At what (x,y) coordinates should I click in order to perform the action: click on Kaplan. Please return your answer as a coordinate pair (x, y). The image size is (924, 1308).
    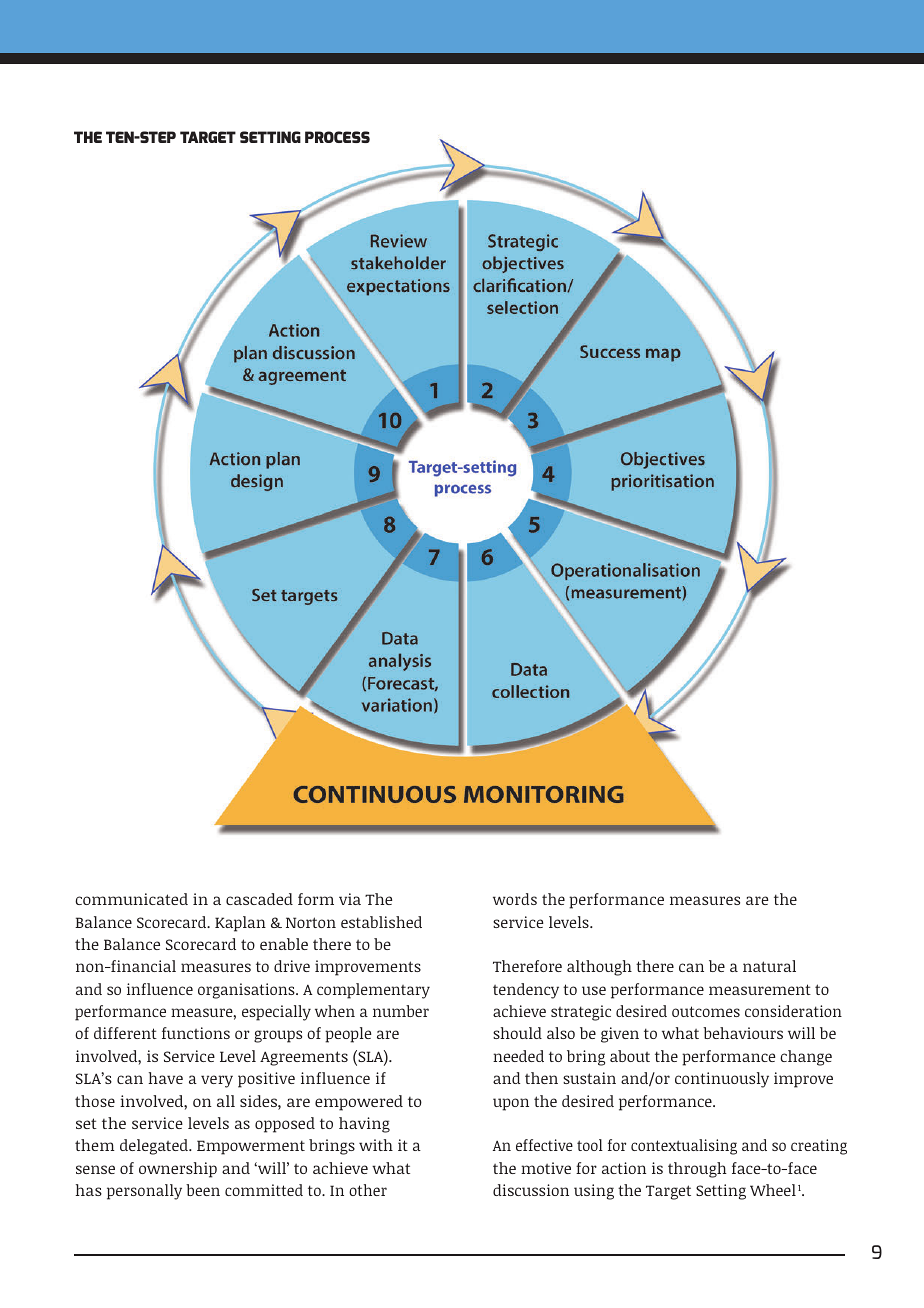
    Looking at the image, I should click on (240, 924).
